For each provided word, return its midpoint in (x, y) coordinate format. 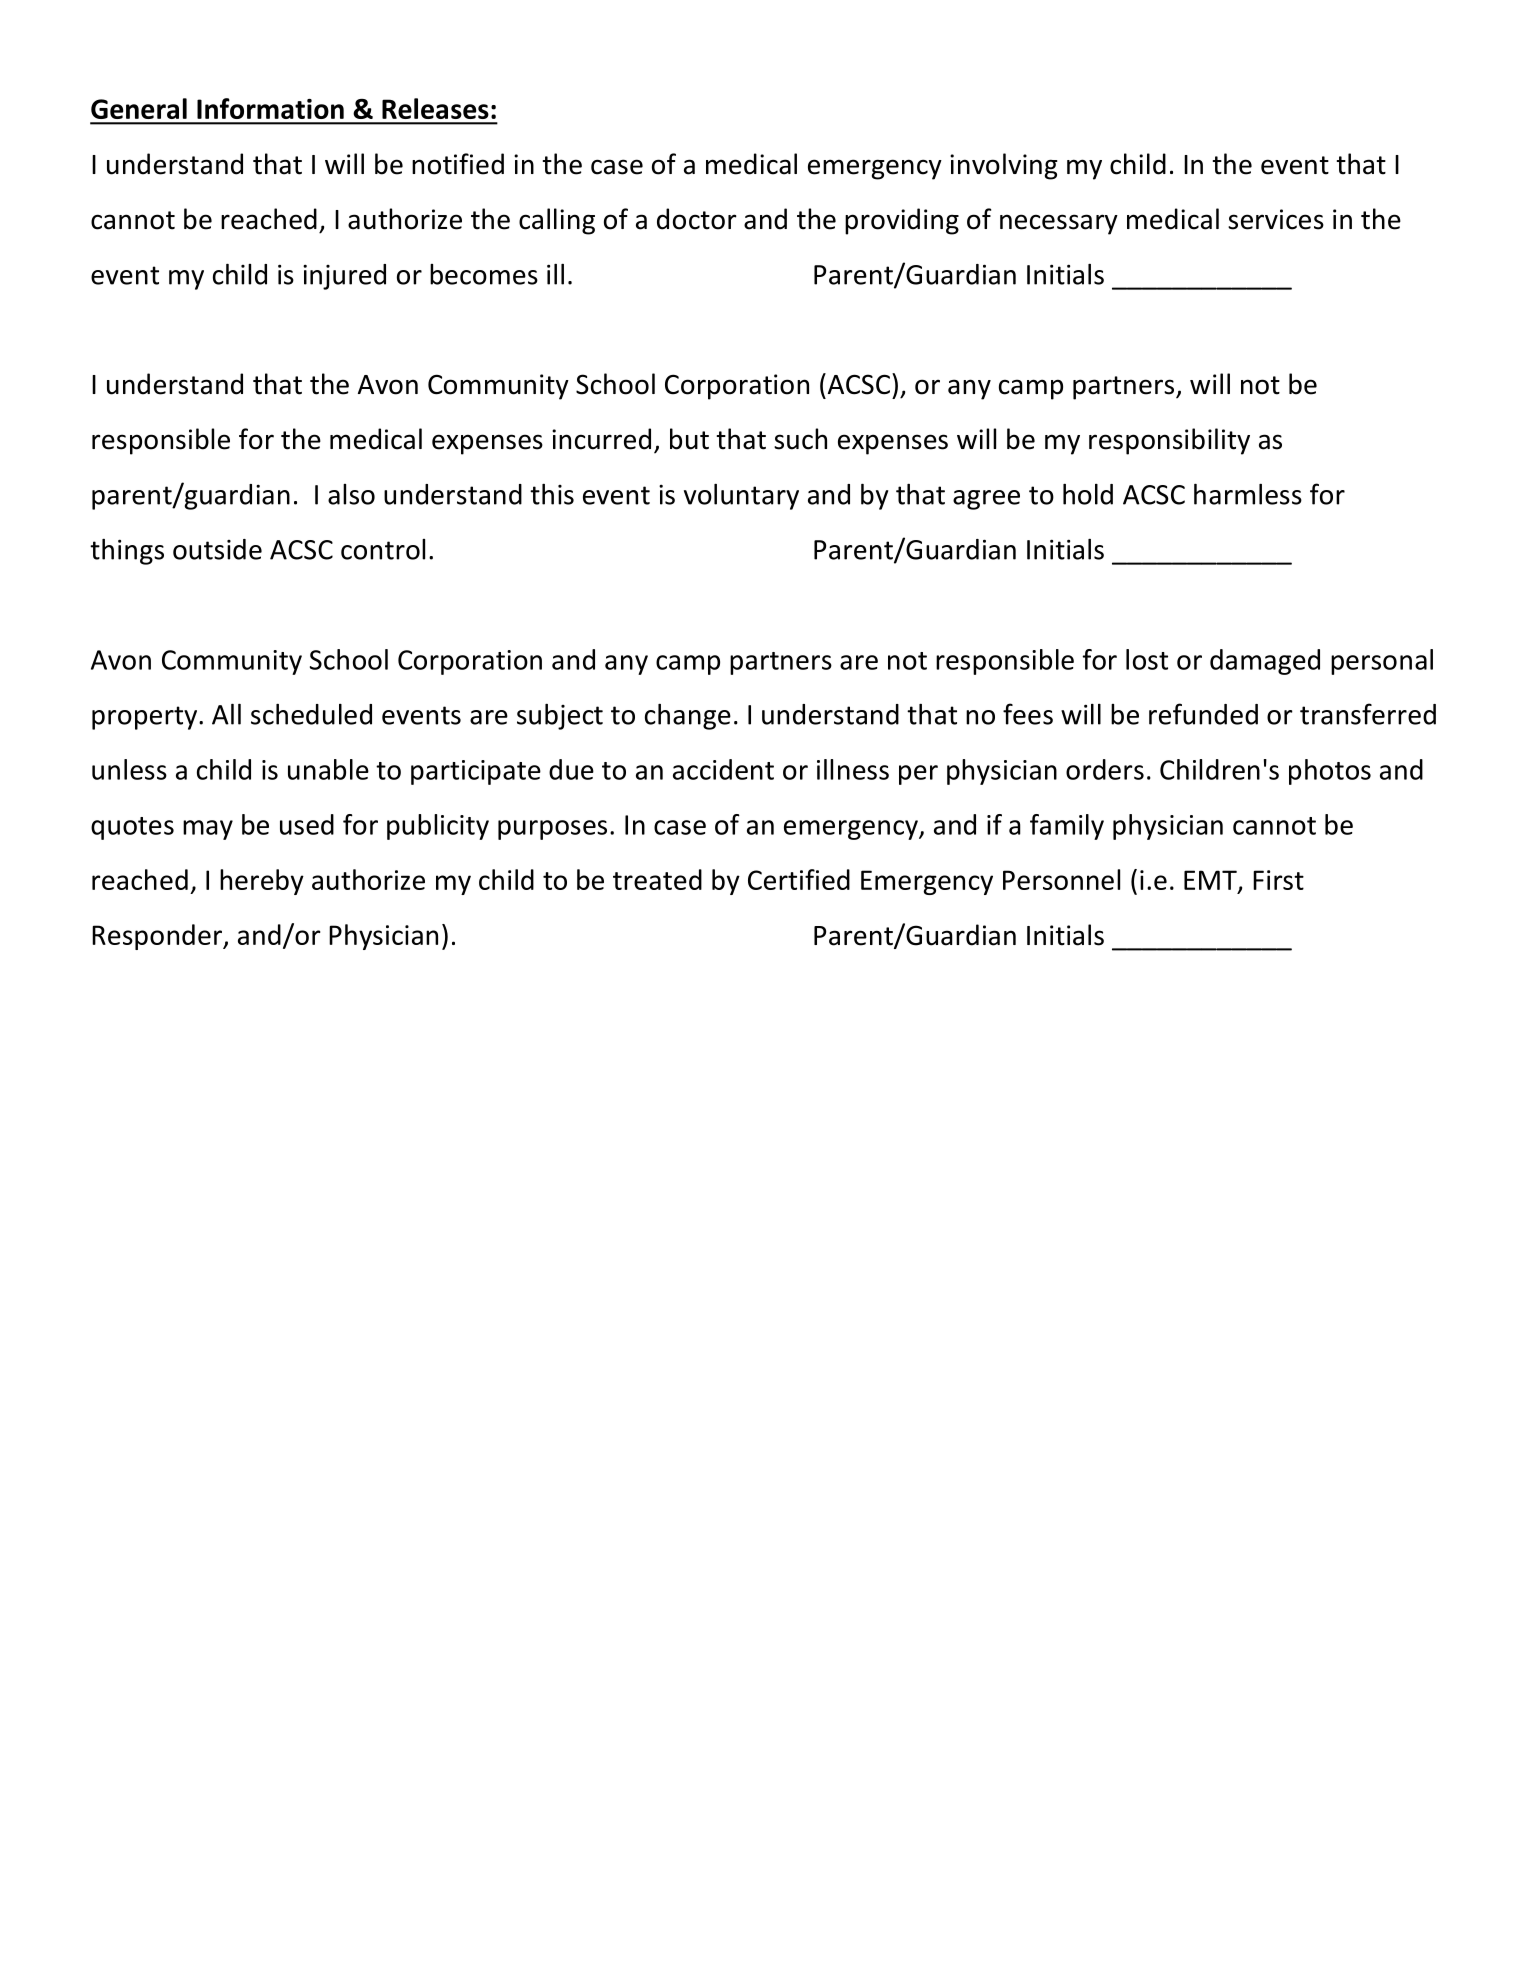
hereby (262, 882)
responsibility (1169, 441)
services (1276, 219)
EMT (1211, 881)
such (800, 439)
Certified (799, 879)
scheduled (311, 714)
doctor (697, 219)
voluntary (741, 497)
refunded (1203, 714)
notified (458, 164)
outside (217, 549)
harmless (1248, 494)
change (688, 717)
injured (344, 277)
